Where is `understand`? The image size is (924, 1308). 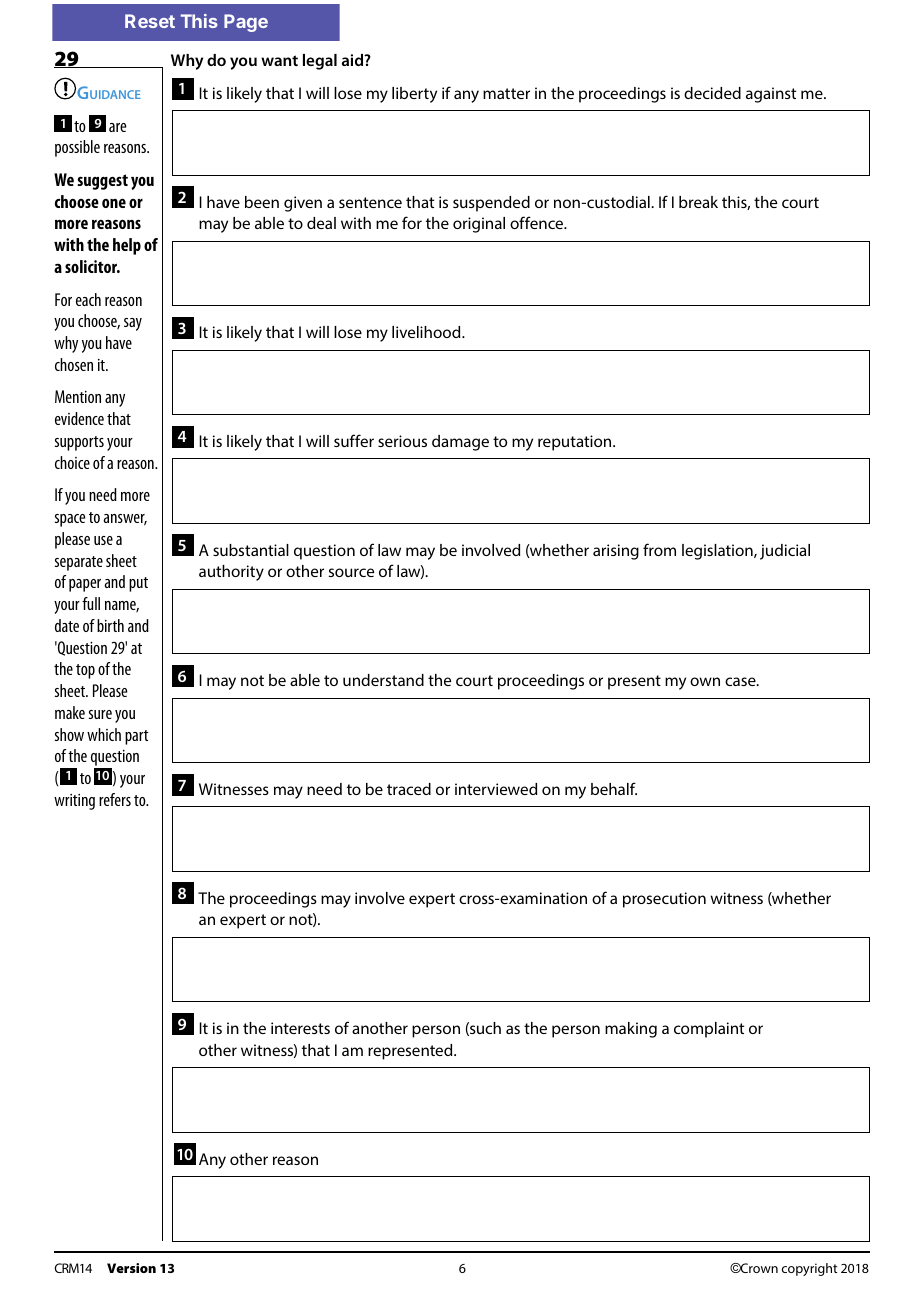 understand is located at coordinates (383, 680).
